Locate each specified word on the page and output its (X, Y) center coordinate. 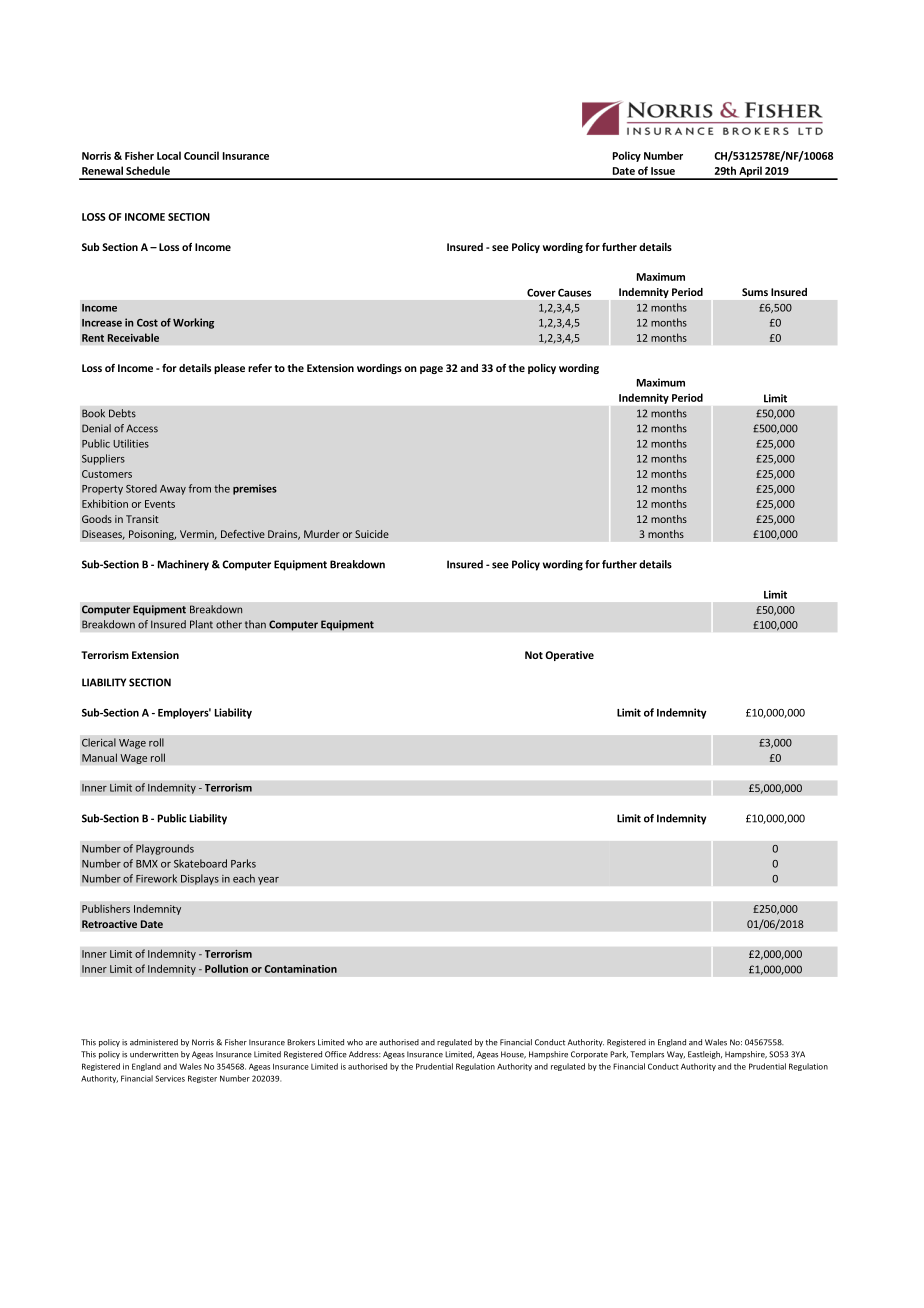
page (431, 370)
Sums (755, 292)
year (268, 880)
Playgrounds (165, 849)
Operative (569, 656)
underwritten (154, 1054)
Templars (647, 1055)
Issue (663, 171)
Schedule (148, 170)
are (371, 1043)
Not (534, 655)
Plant (201, 624)
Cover (541, 293)
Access (142, 428)
